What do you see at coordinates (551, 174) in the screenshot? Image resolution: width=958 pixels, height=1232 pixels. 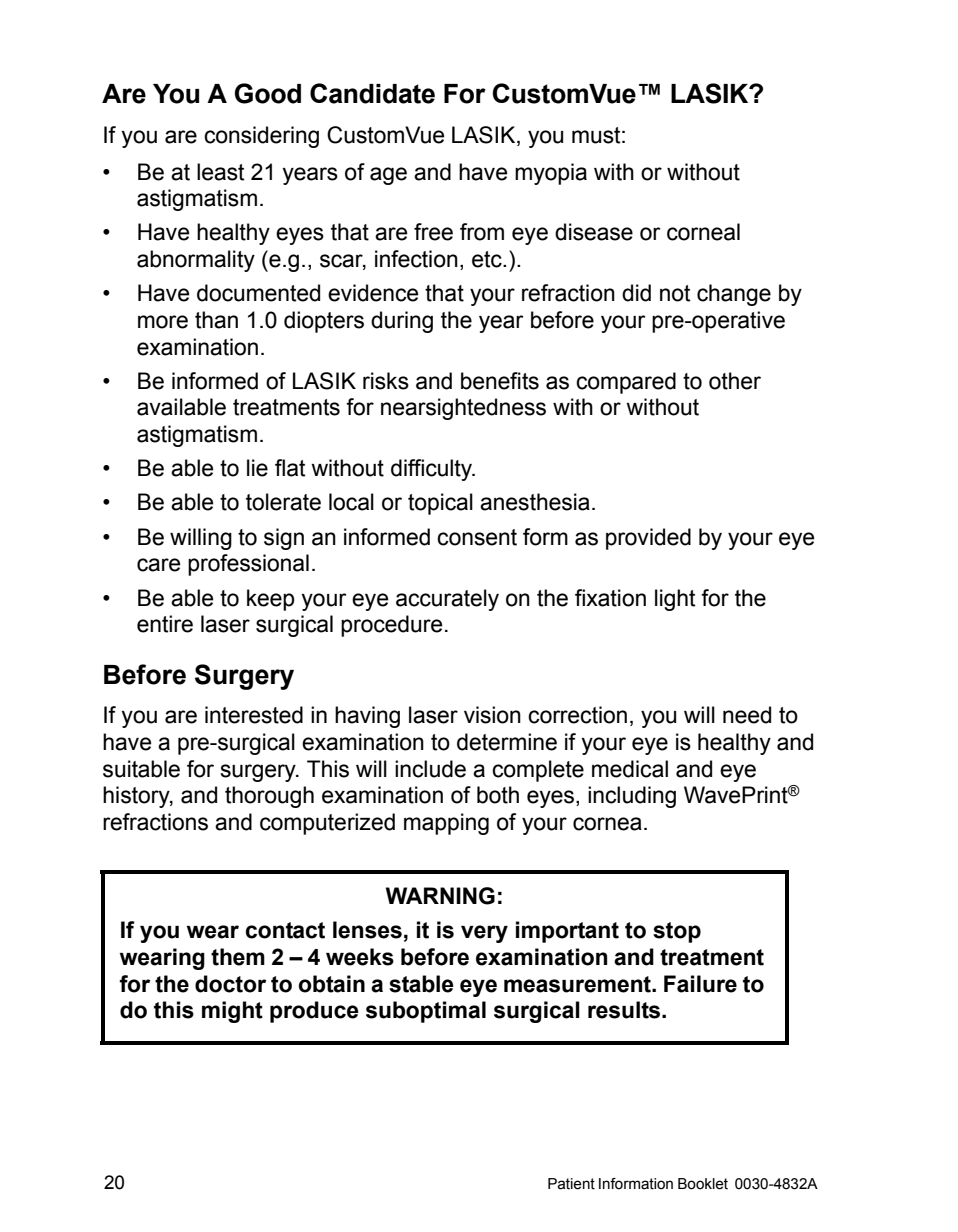 I see `myopia` at bounding box center [551, 174].
